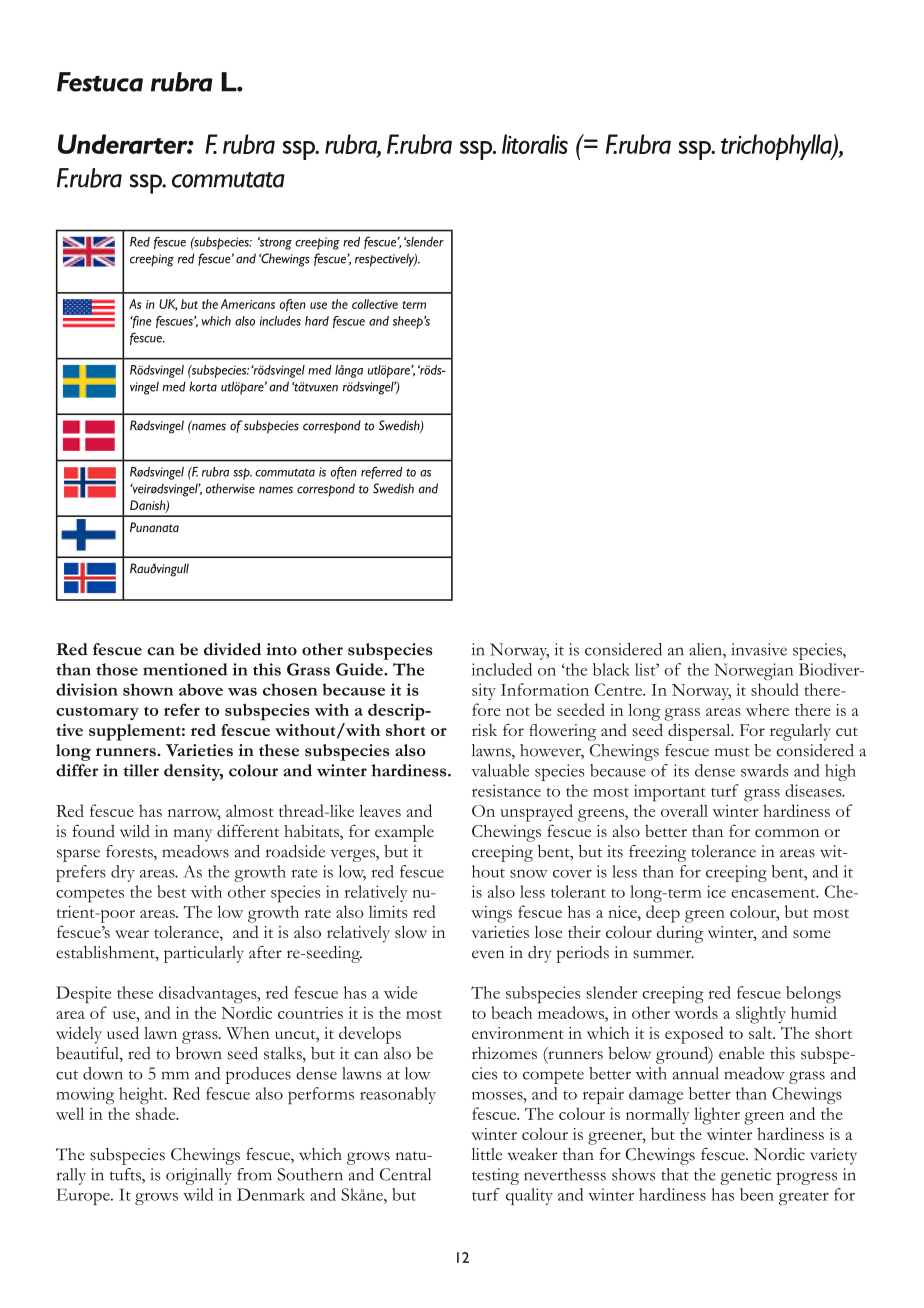 Image resolution: width=924 pixels, height=1308 pixels. What do you see at coordinates (148, 689) in the screenshot?
I see `shown` at bounding box center [148, 689].
